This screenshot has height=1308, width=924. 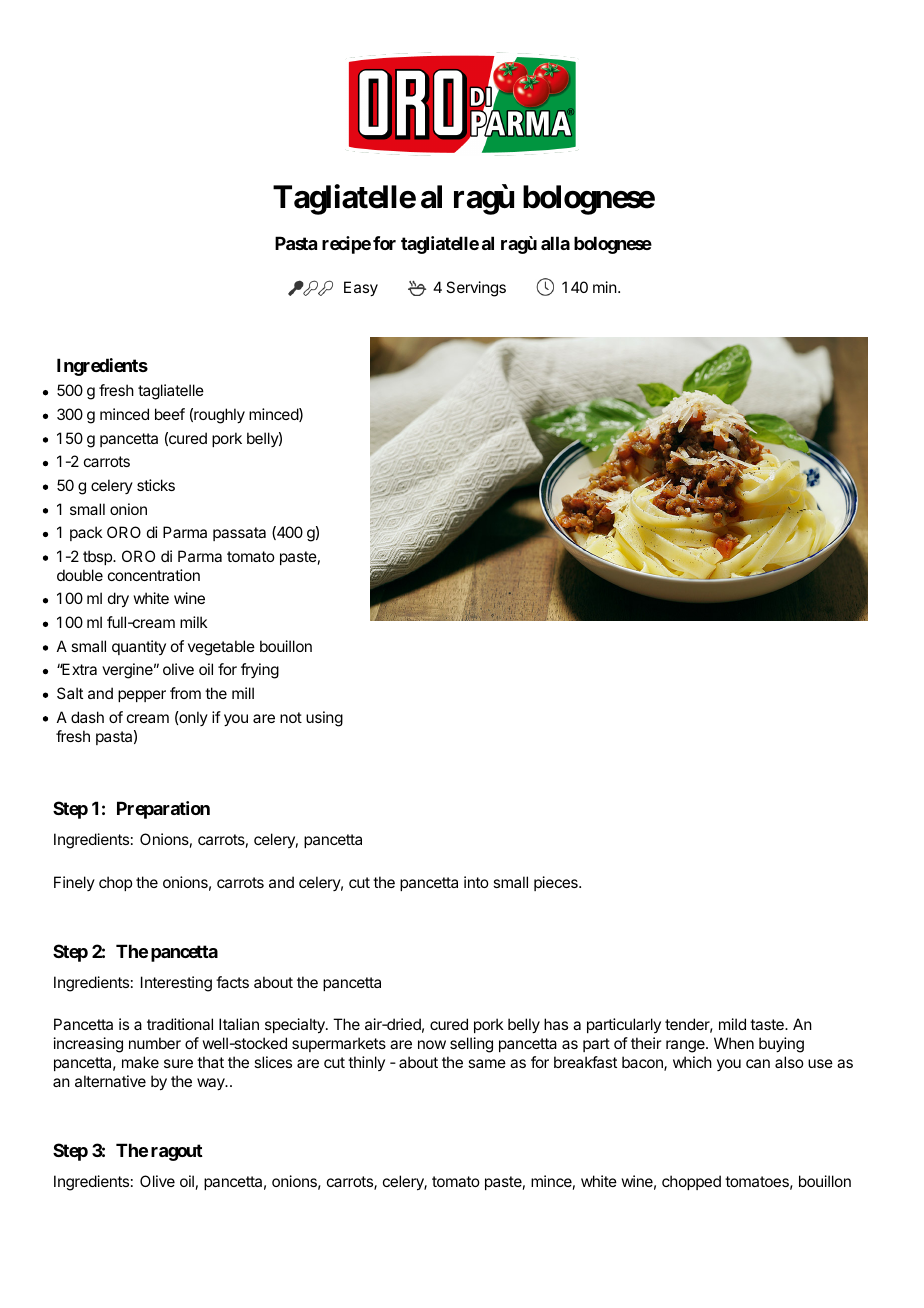 I want to click on Servings, so click(x=476, y=289).
